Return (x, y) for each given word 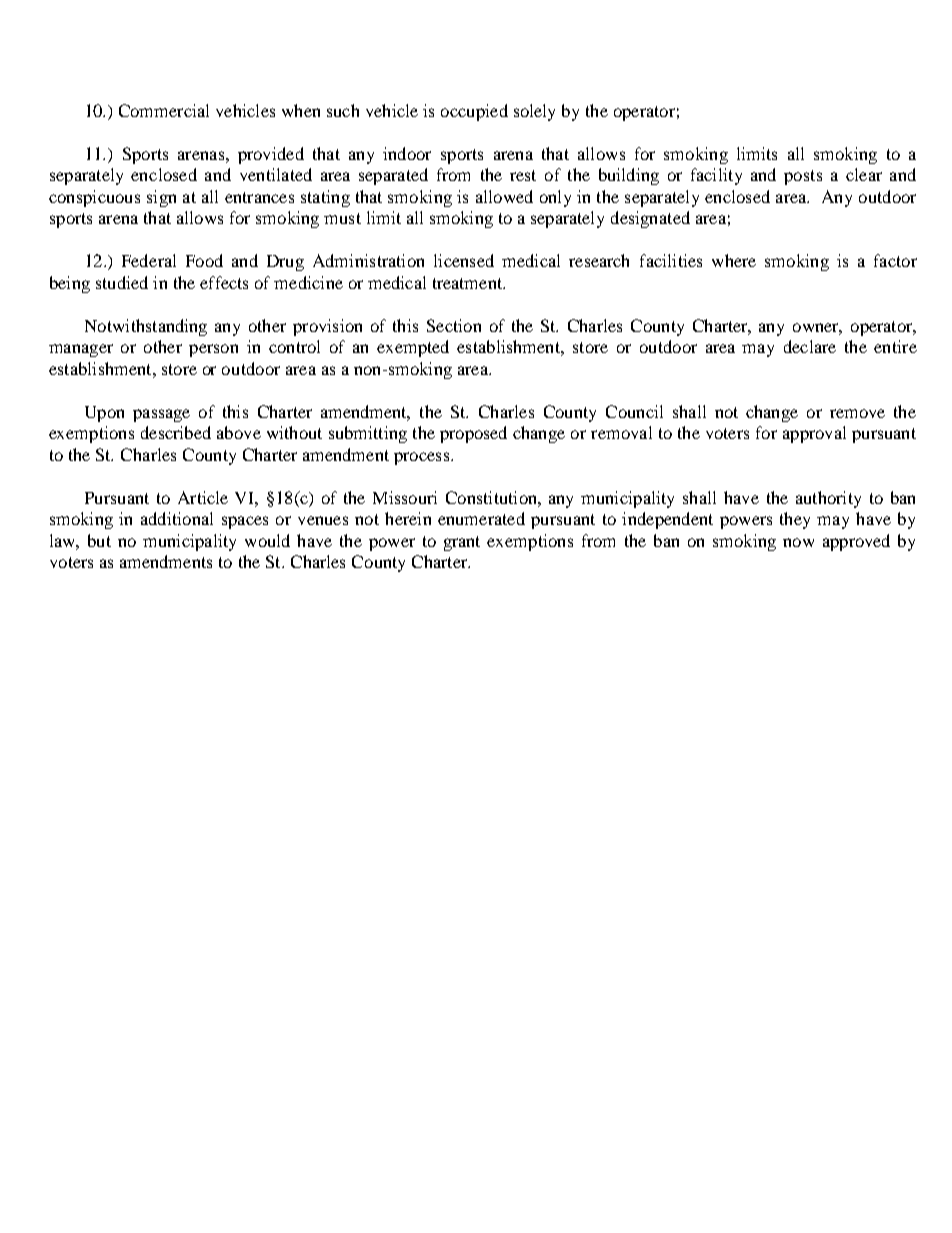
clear (864, 174)
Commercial (164, 110)
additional (177, 518)
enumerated (481, 518)
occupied (474, 112)
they (795, 520)
